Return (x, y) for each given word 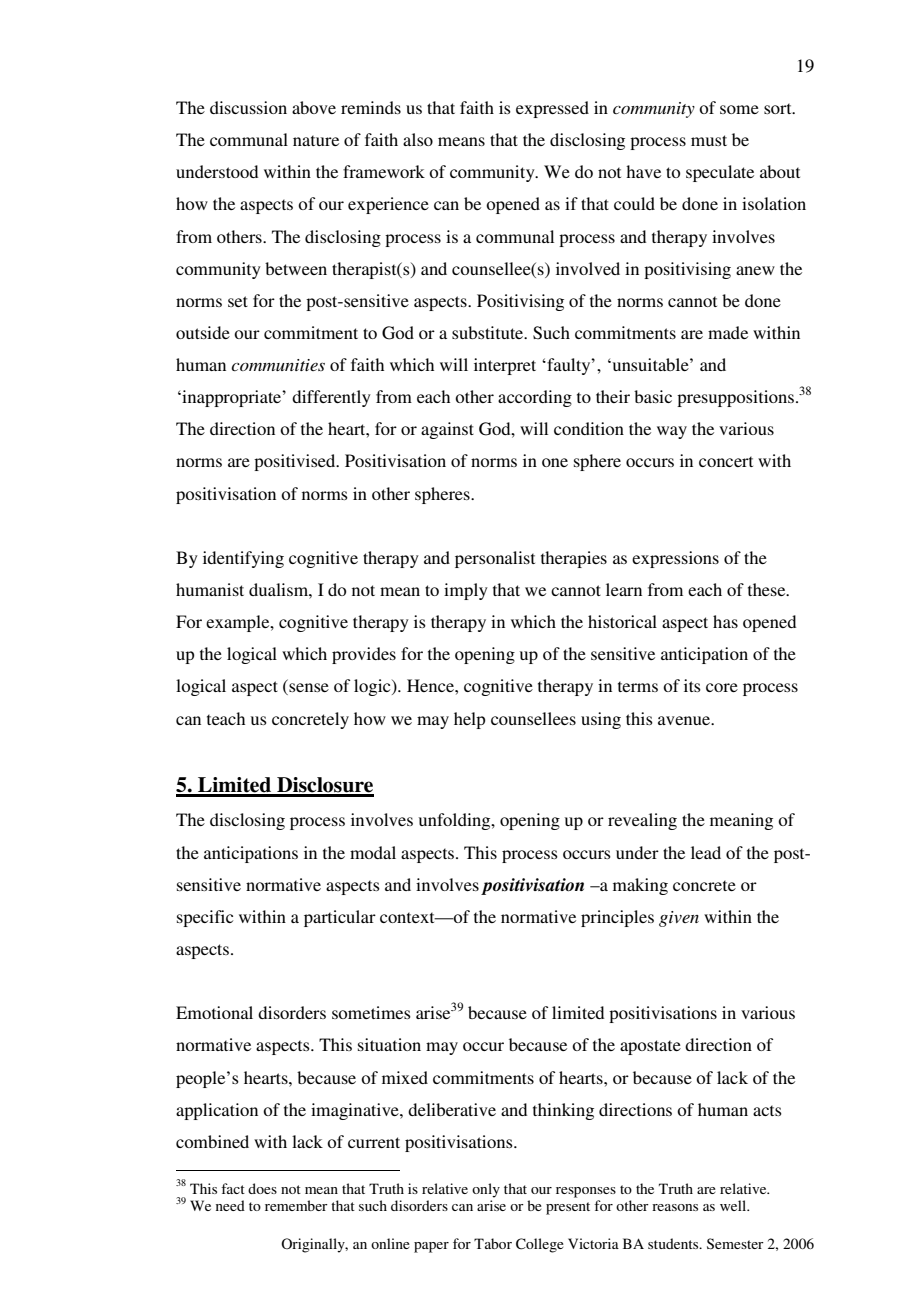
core (722, 687)
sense (308, 689)
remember (296, 1205)
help (469, 720)
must (709, 140)
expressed (552, 109)
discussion (248, 107)
